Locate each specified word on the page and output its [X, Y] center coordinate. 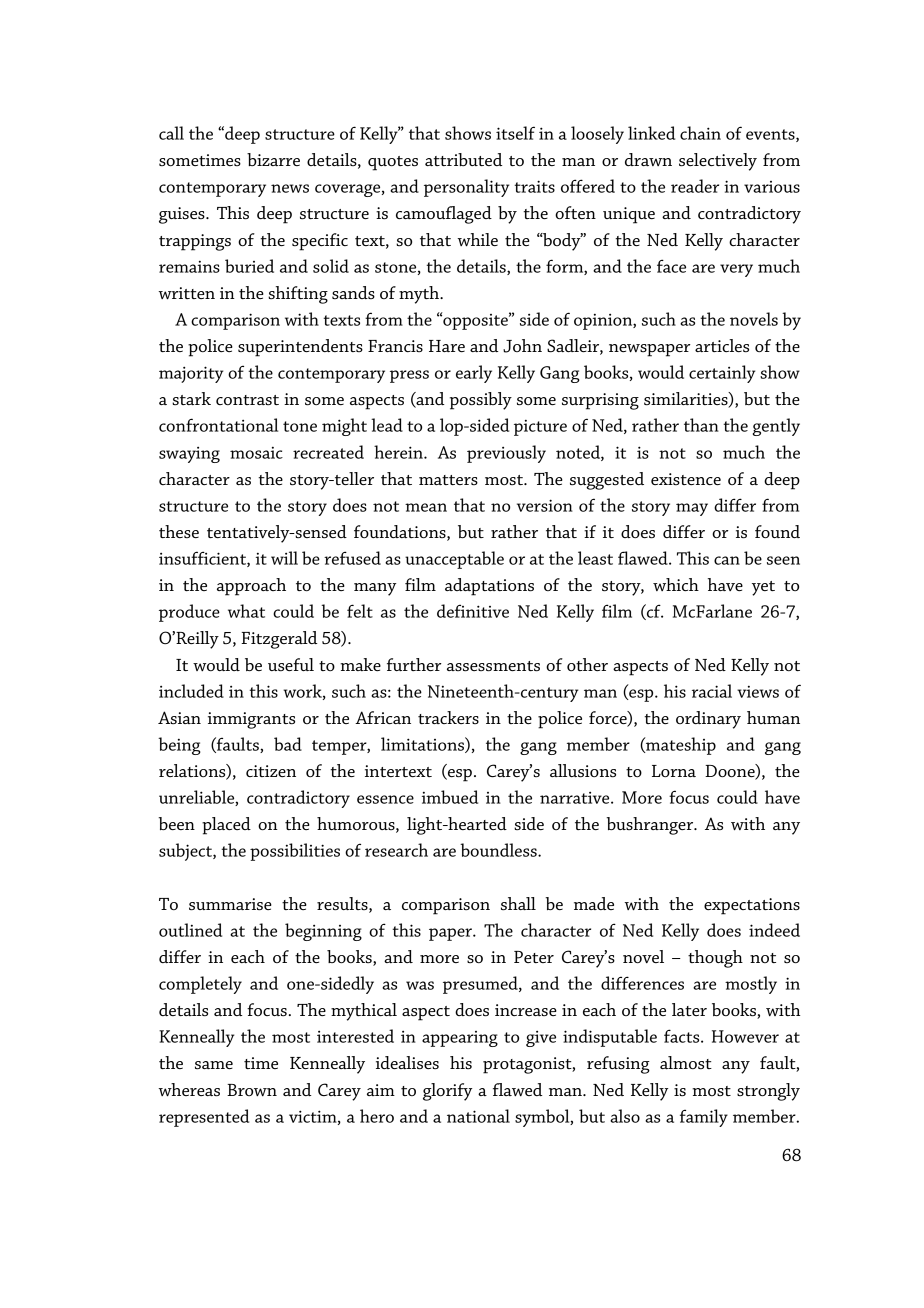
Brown [252, 1090]
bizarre [273, 159]
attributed [463, 159]
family [704, 1118]
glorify [447, 1092]
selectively [718, 162]
